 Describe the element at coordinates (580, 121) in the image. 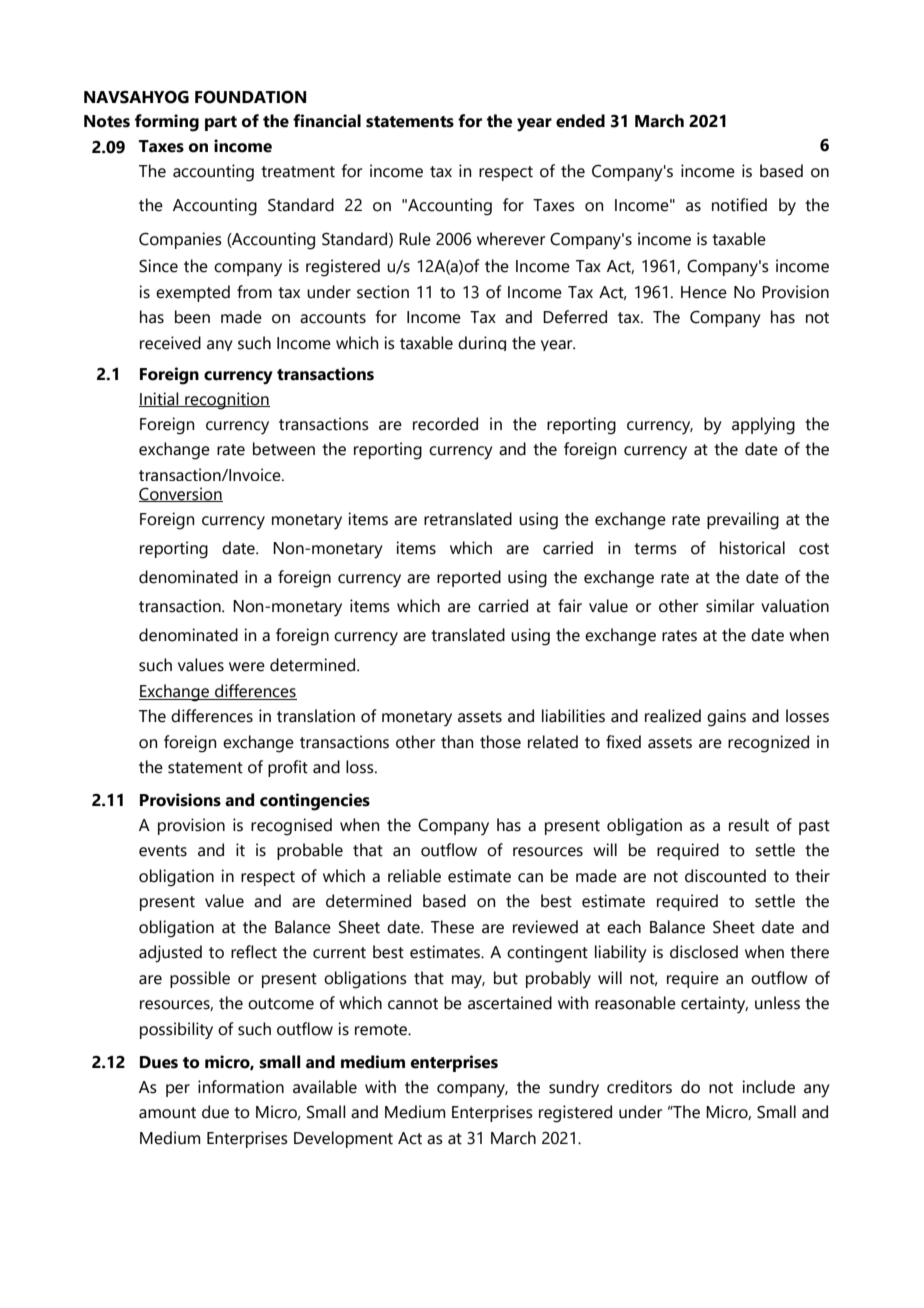

I see `ended` at that location.
